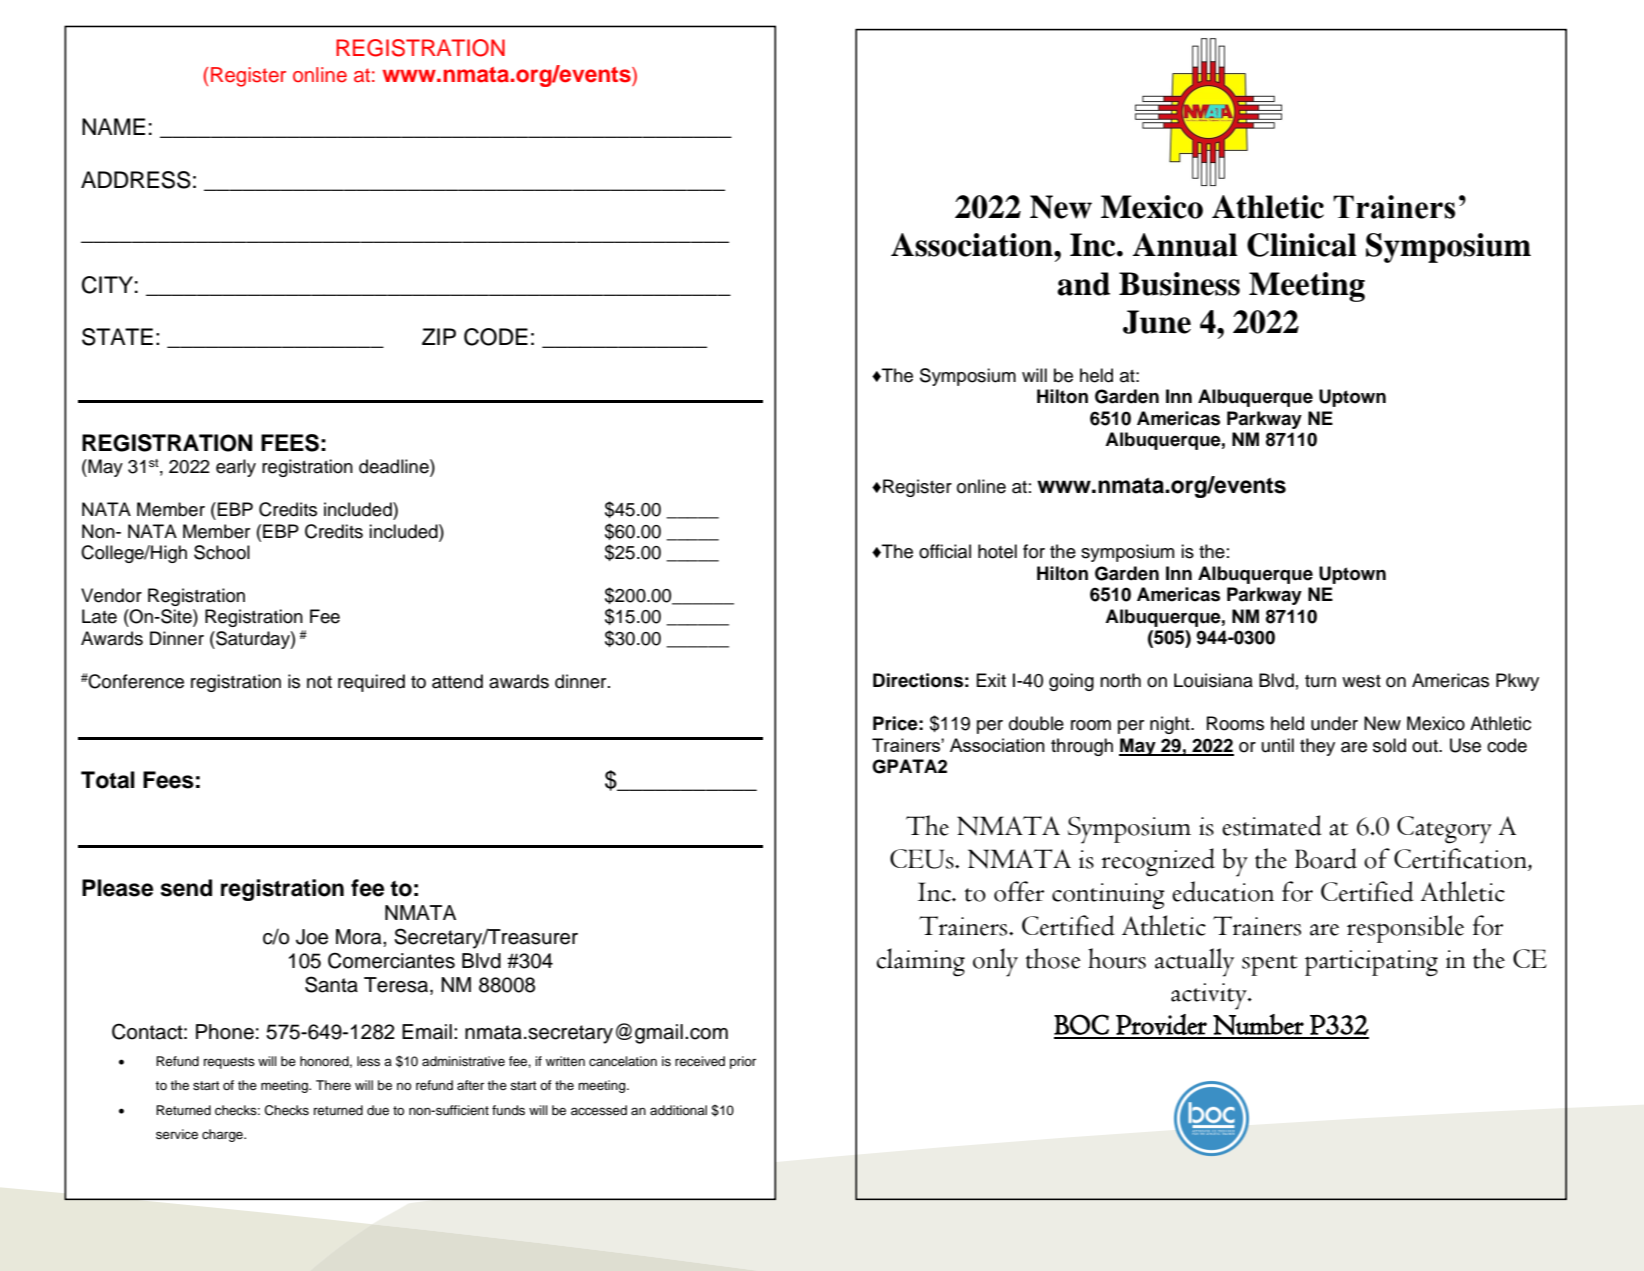 This page has width=1644, height=1271. What do you see at coordinates (186, 888) in the page?
I see `send` at bounding box center [186, 888].
